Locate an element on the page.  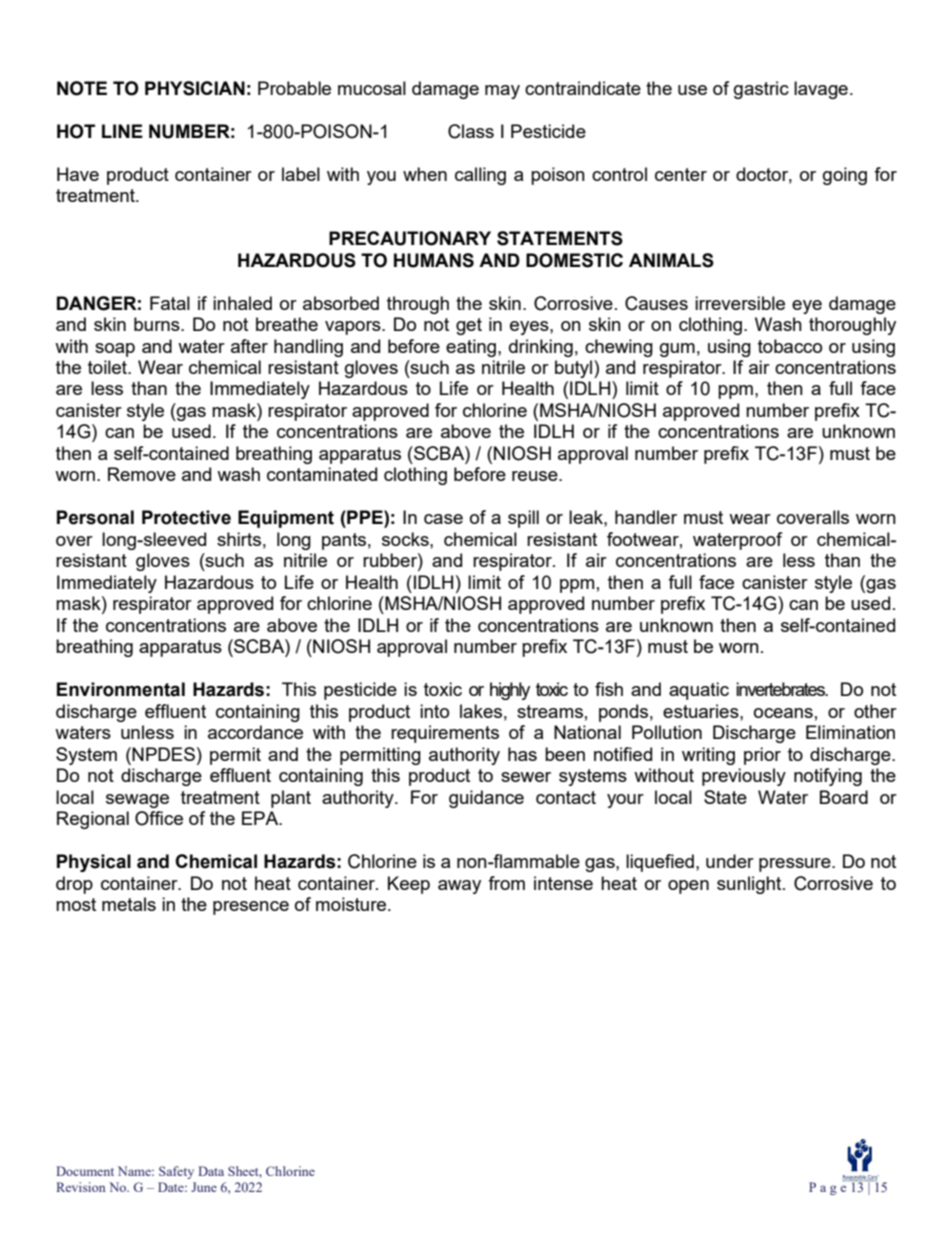
handler is located at coordinates (646, 517).
